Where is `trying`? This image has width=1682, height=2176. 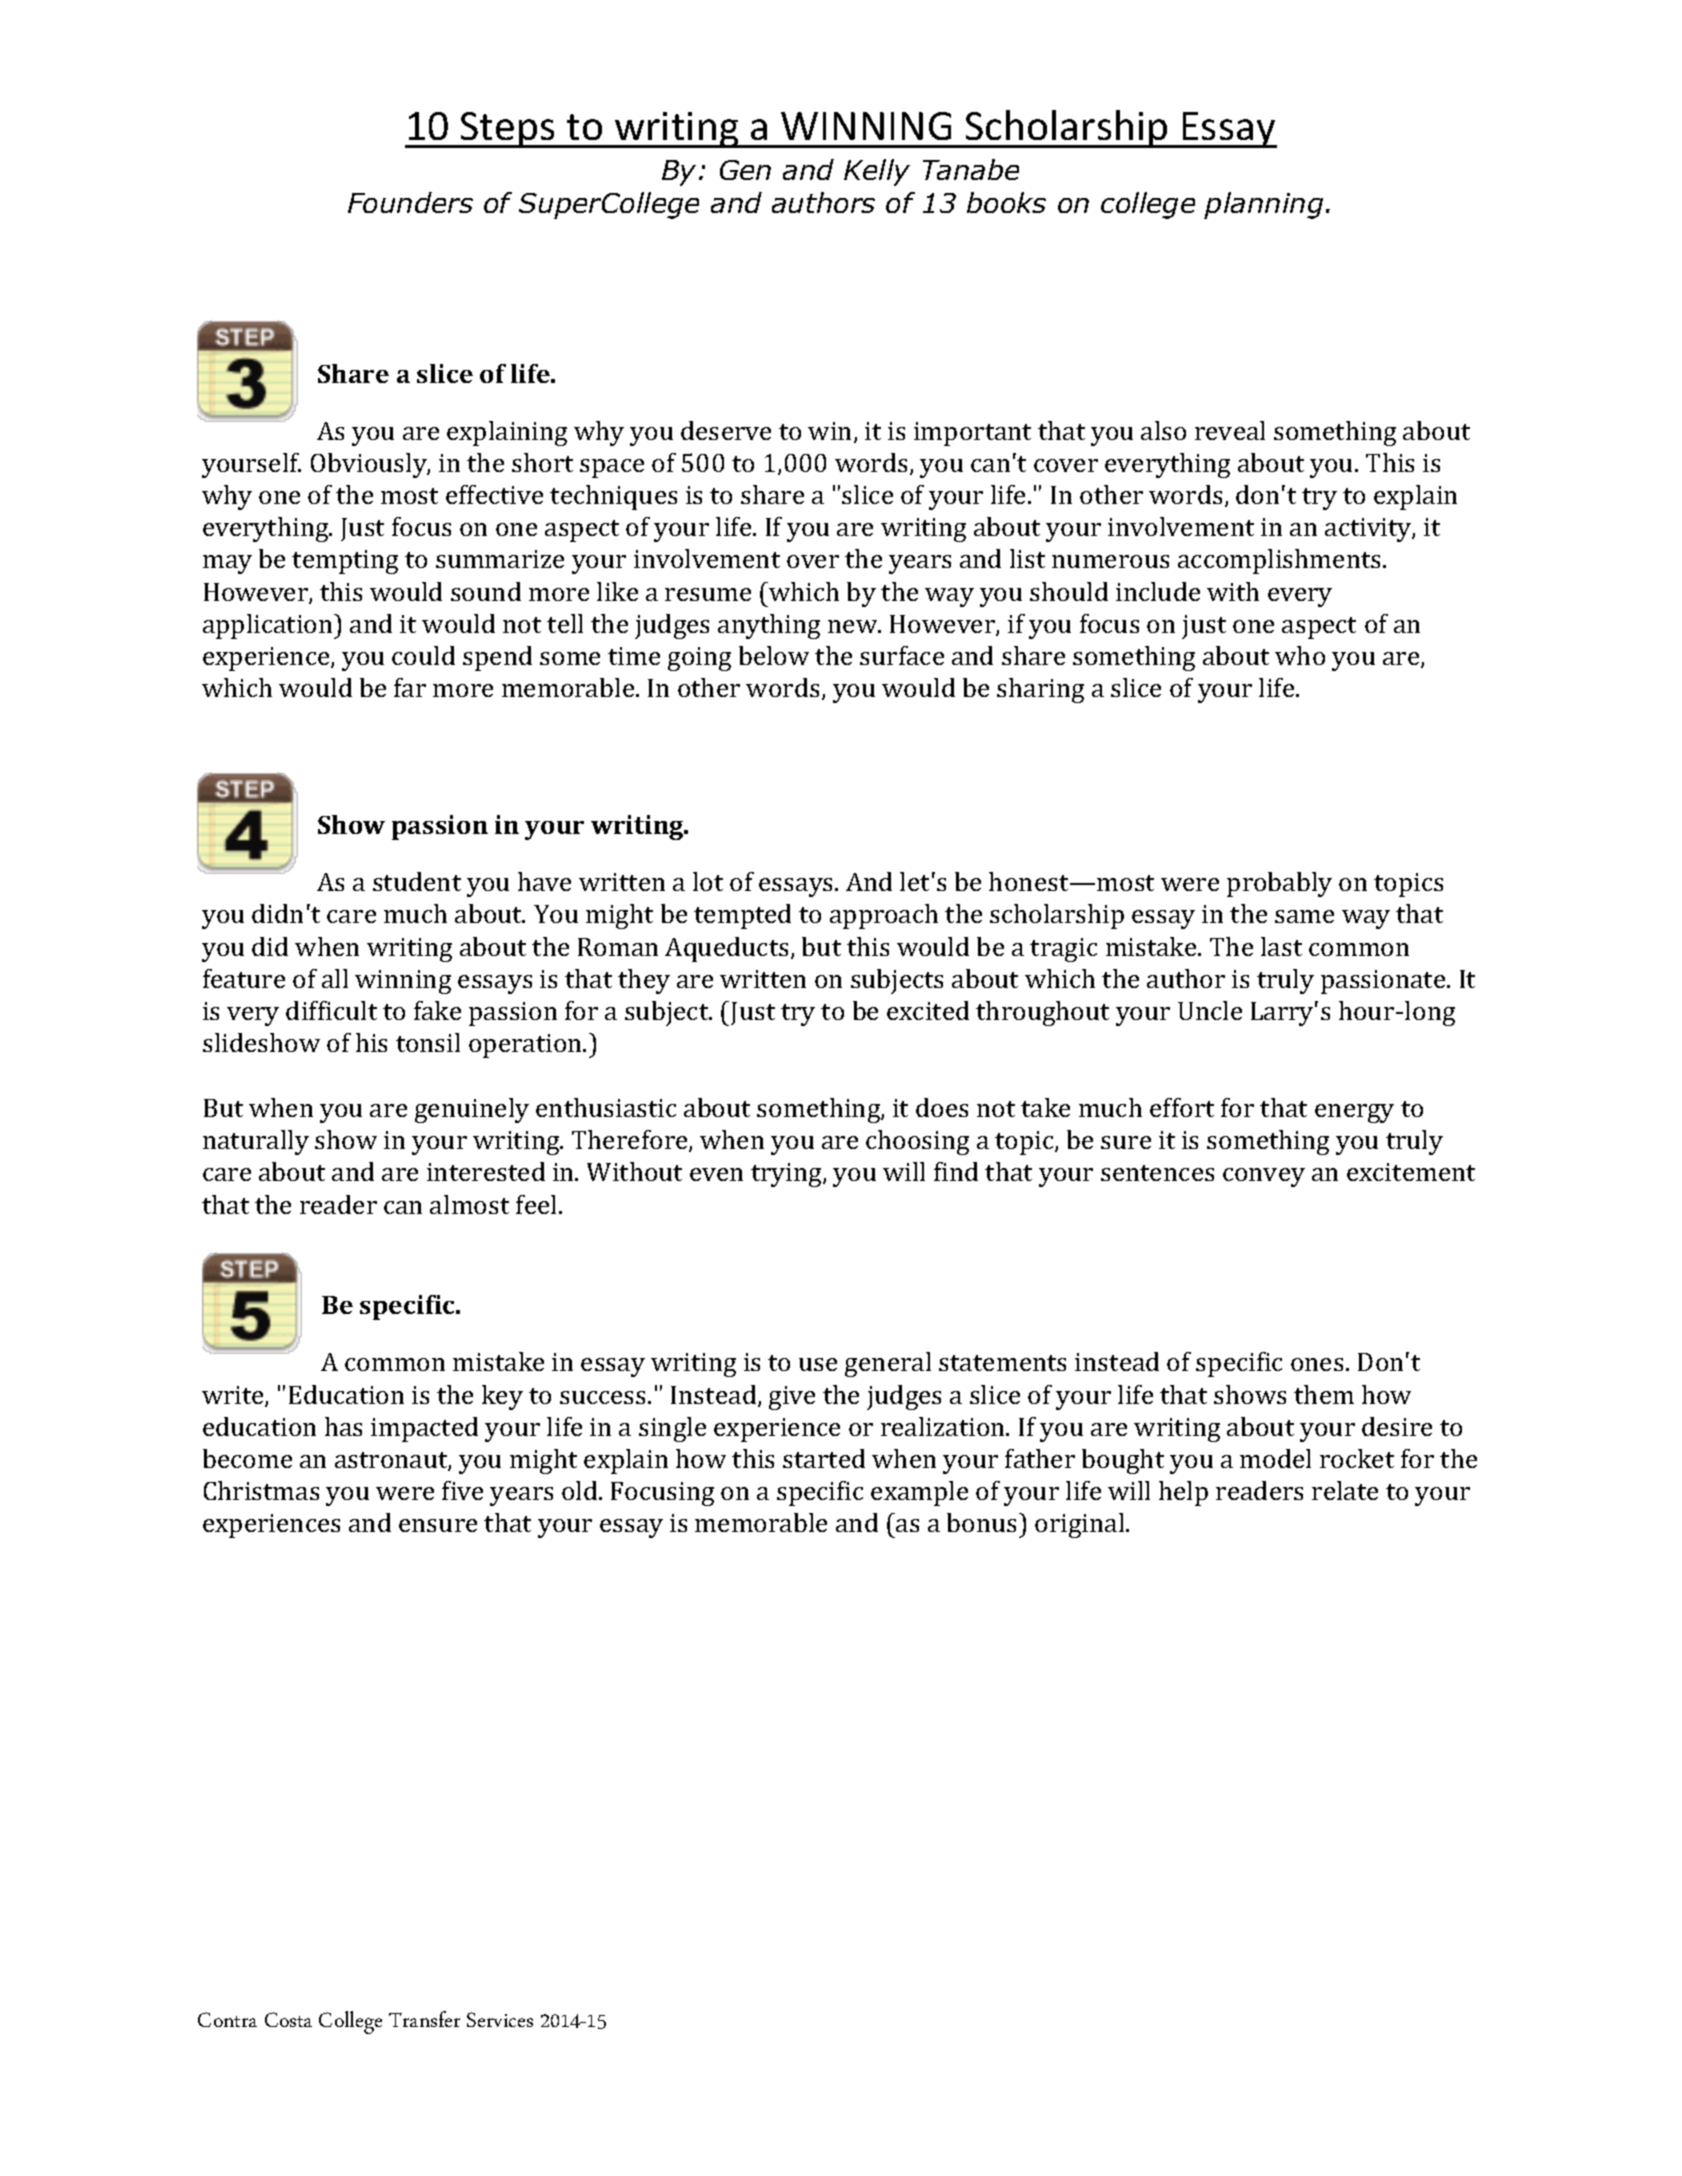
trying is located at coordinates (787, 1175).
